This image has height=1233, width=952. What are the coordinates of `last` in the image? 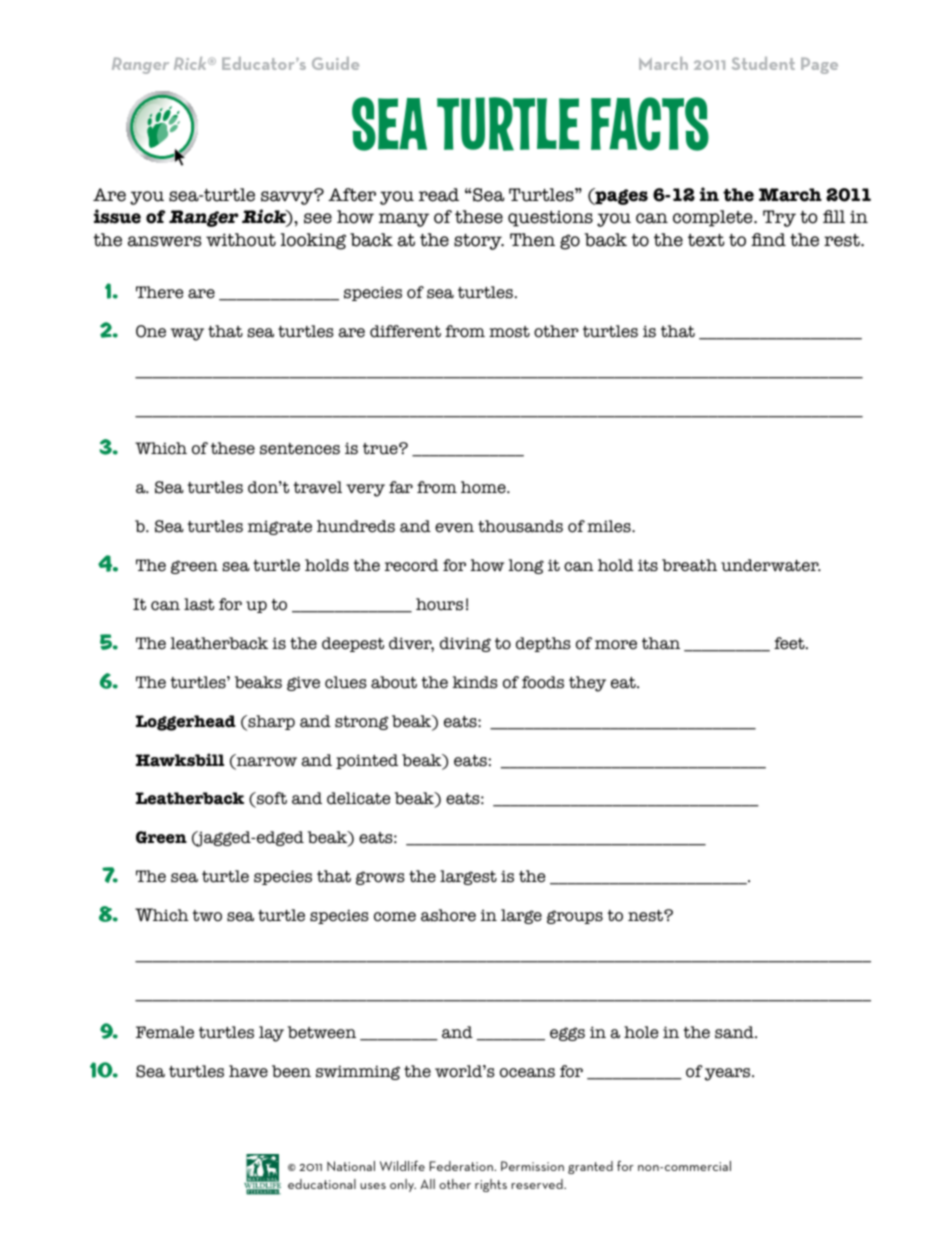 It's located at (199, 604).
